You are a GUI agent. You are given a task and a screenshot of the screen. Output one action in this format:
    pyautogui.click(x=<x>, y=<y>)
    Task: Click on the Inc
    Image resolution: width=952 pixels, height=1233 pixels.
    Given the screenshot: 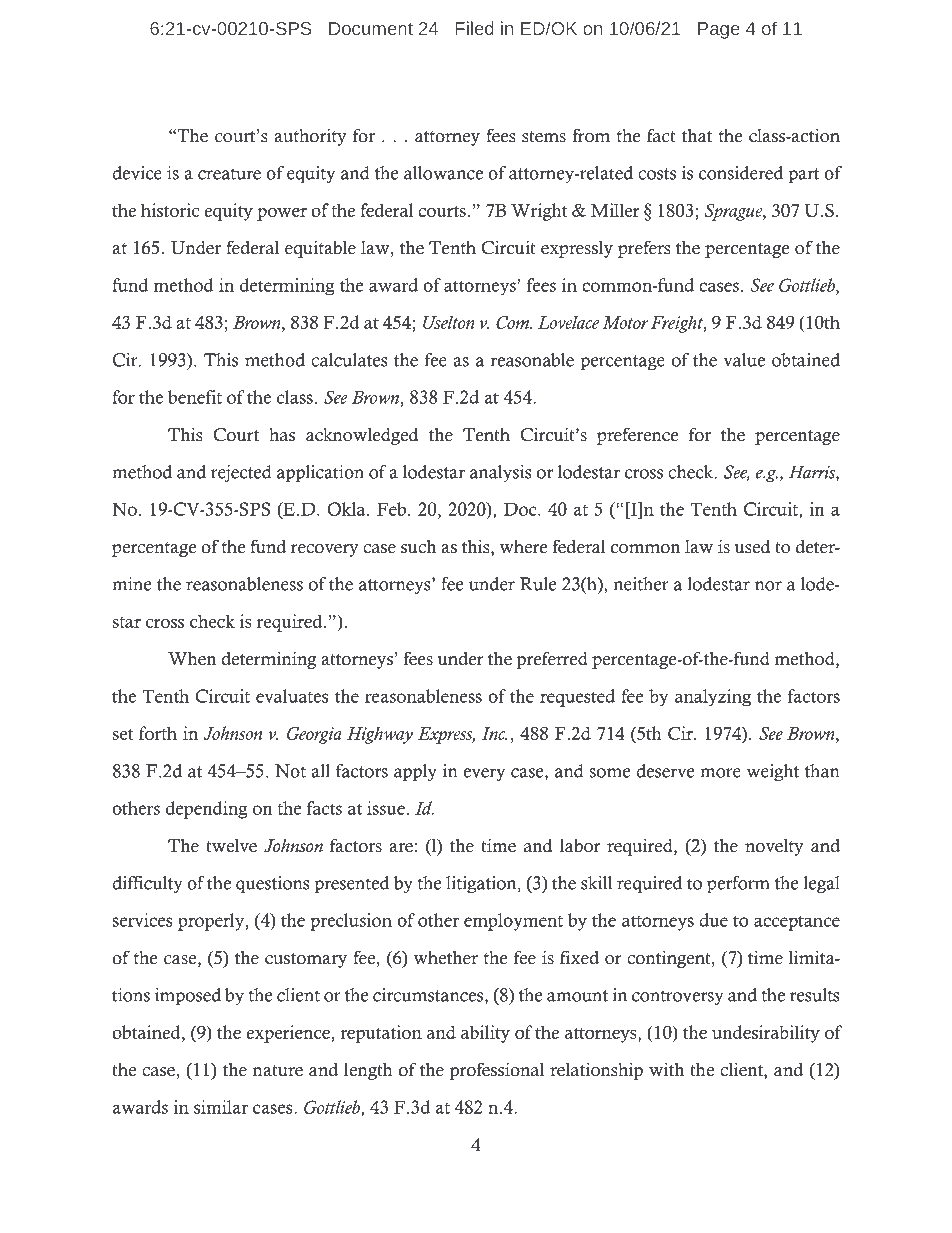 What is the action you would take?
    pyautogui.click(x=494, y=733)
